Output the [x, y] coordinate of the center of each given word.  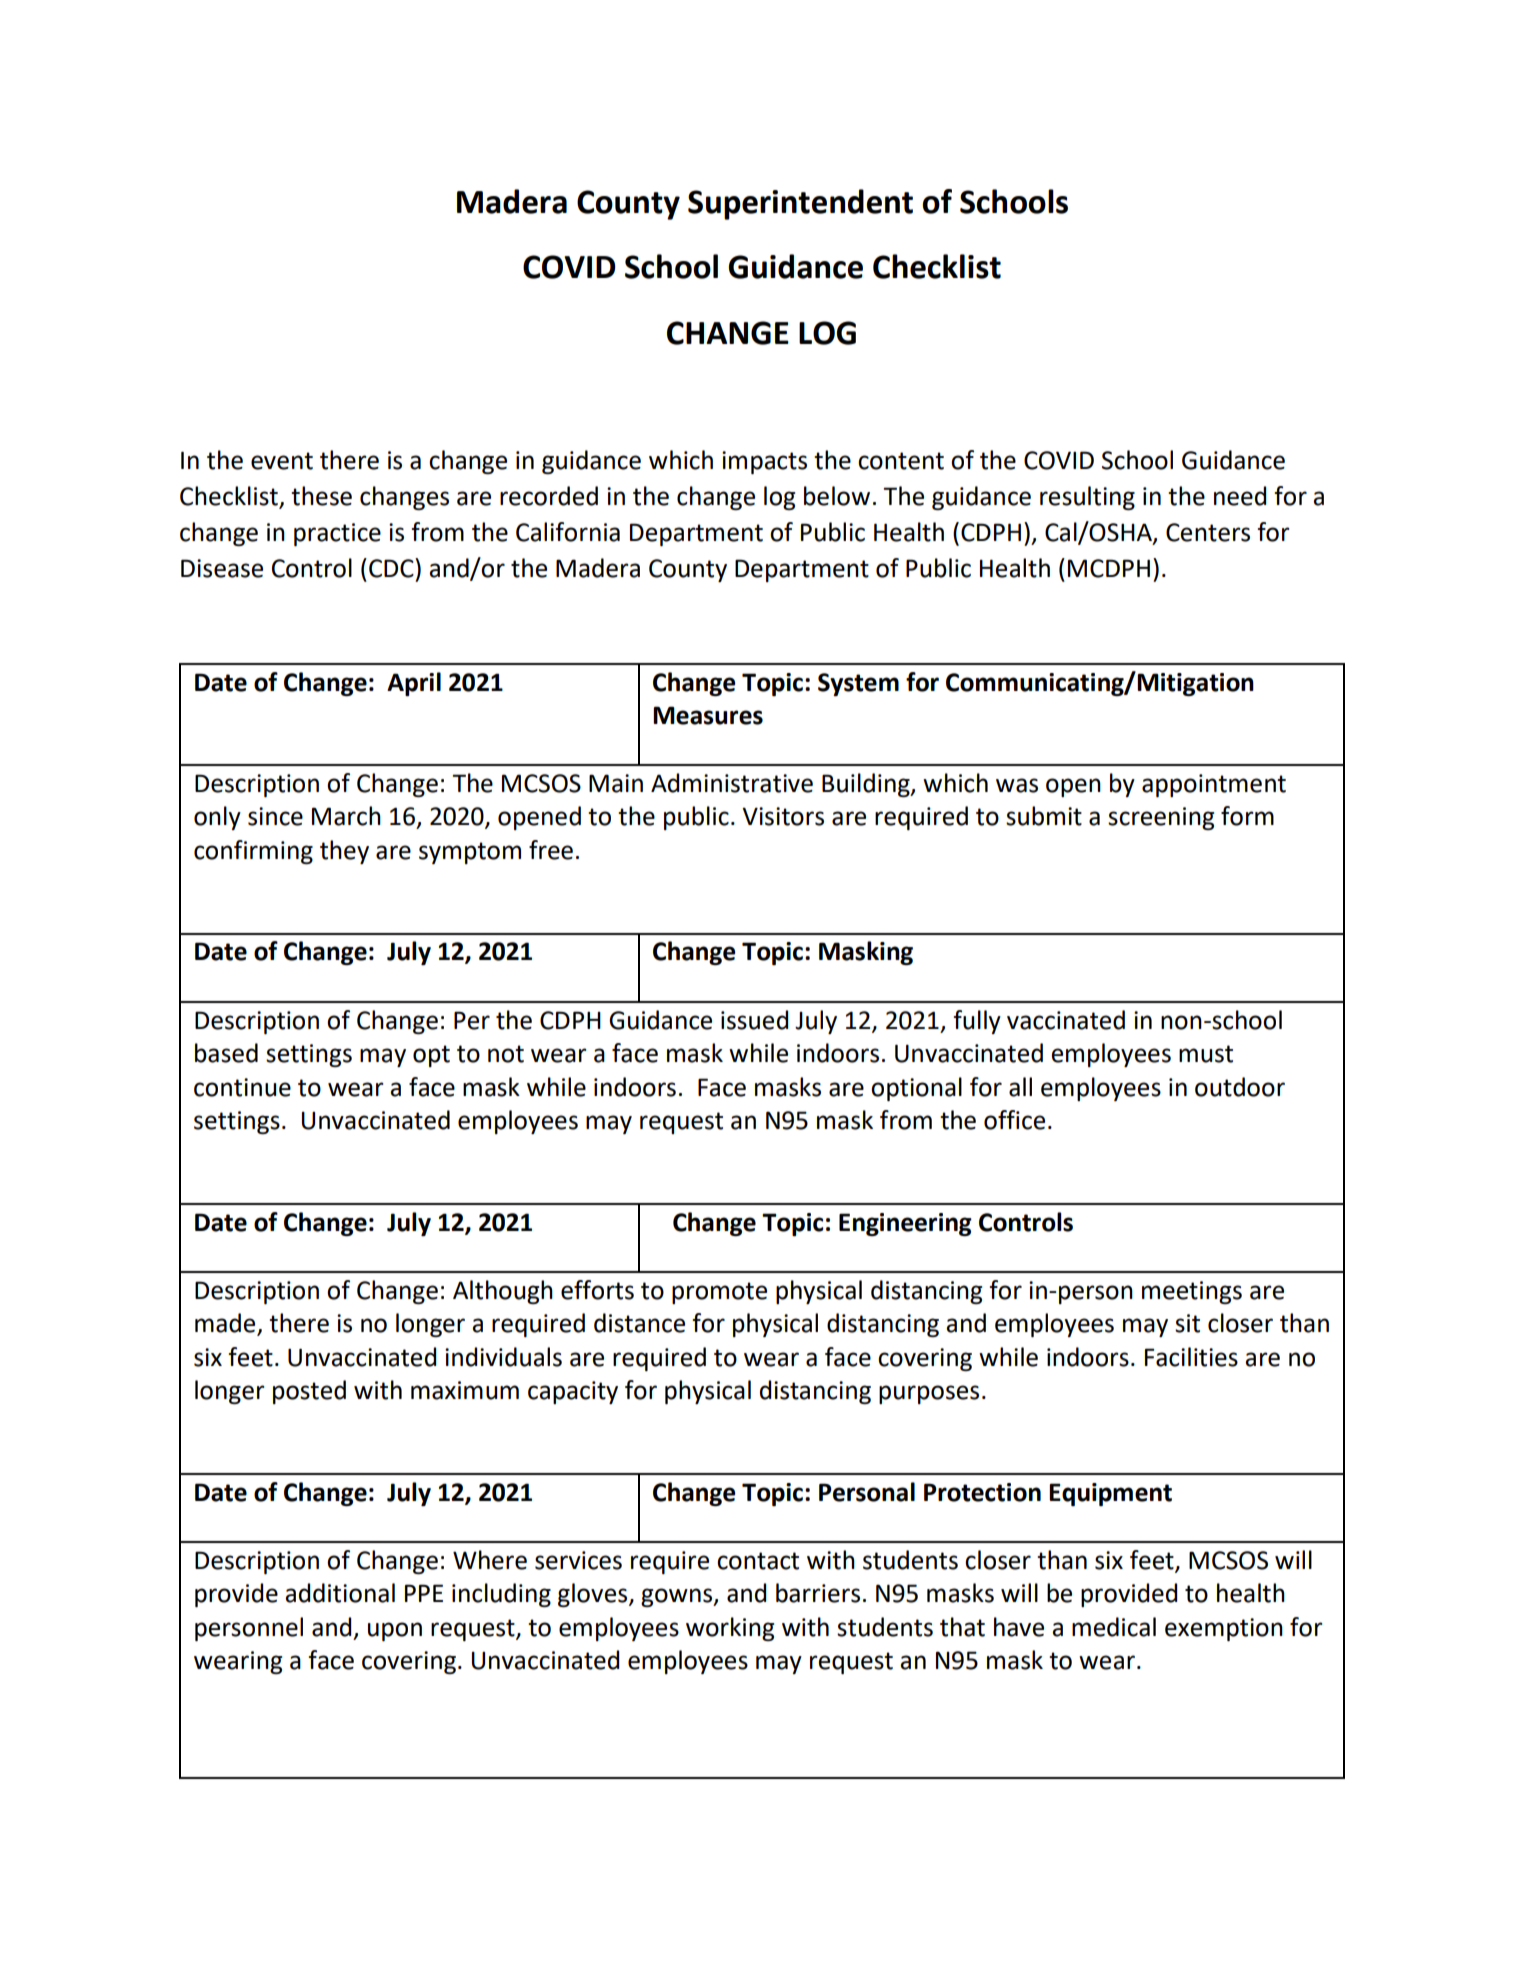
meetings [1192, 1292]
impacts [764, 462]
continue [242, 1087]
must [1206, 1054]
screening [1161, 818]
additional [340, 1593]
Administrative [732, 783]
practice [337, 534]
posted [309, 1392]
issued [754, 1020]
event [282, 461]
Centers [1208, 532]
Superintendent [800, 204]
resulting [1087, 498]
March [346, 816]
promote [719, 1293]
